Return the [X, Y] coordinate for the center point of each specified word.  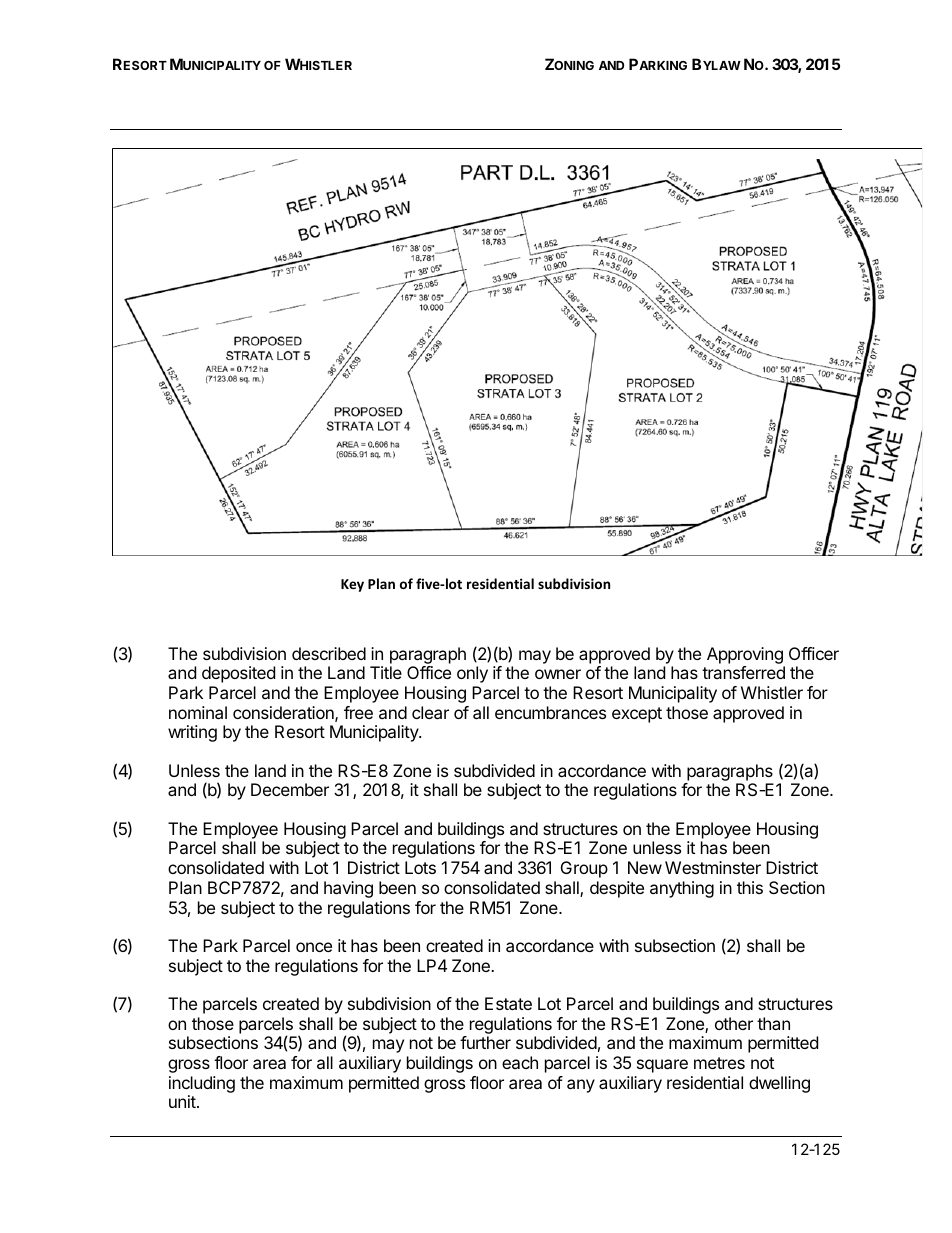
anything [682, 889]
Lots [420, 867]
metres [719, 1063]
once [314, 947]
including [202, 1084]
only [472, 674]
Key [352, 585]
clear [430, 712]
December [290, 789]
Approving [745, 655]
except [637, 715]
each [520, 1062]
